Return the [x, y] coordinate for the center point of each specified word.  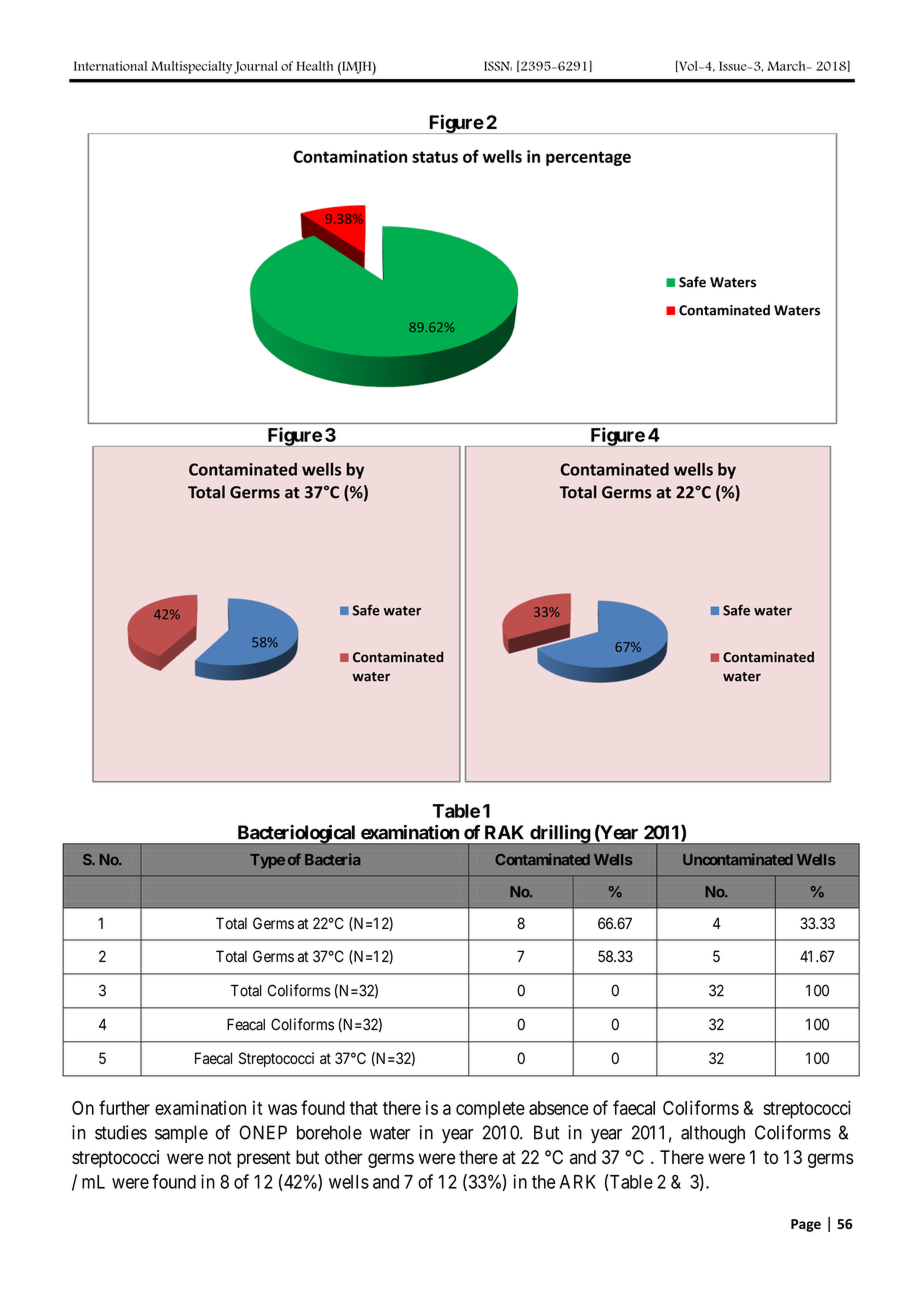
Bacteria [332, 859]
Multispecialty [191, 67]
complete [490, 1110]
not [220, 1157]
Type [267, 861]
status [435, 157]
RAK [504, 832]
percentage [588, 158]
